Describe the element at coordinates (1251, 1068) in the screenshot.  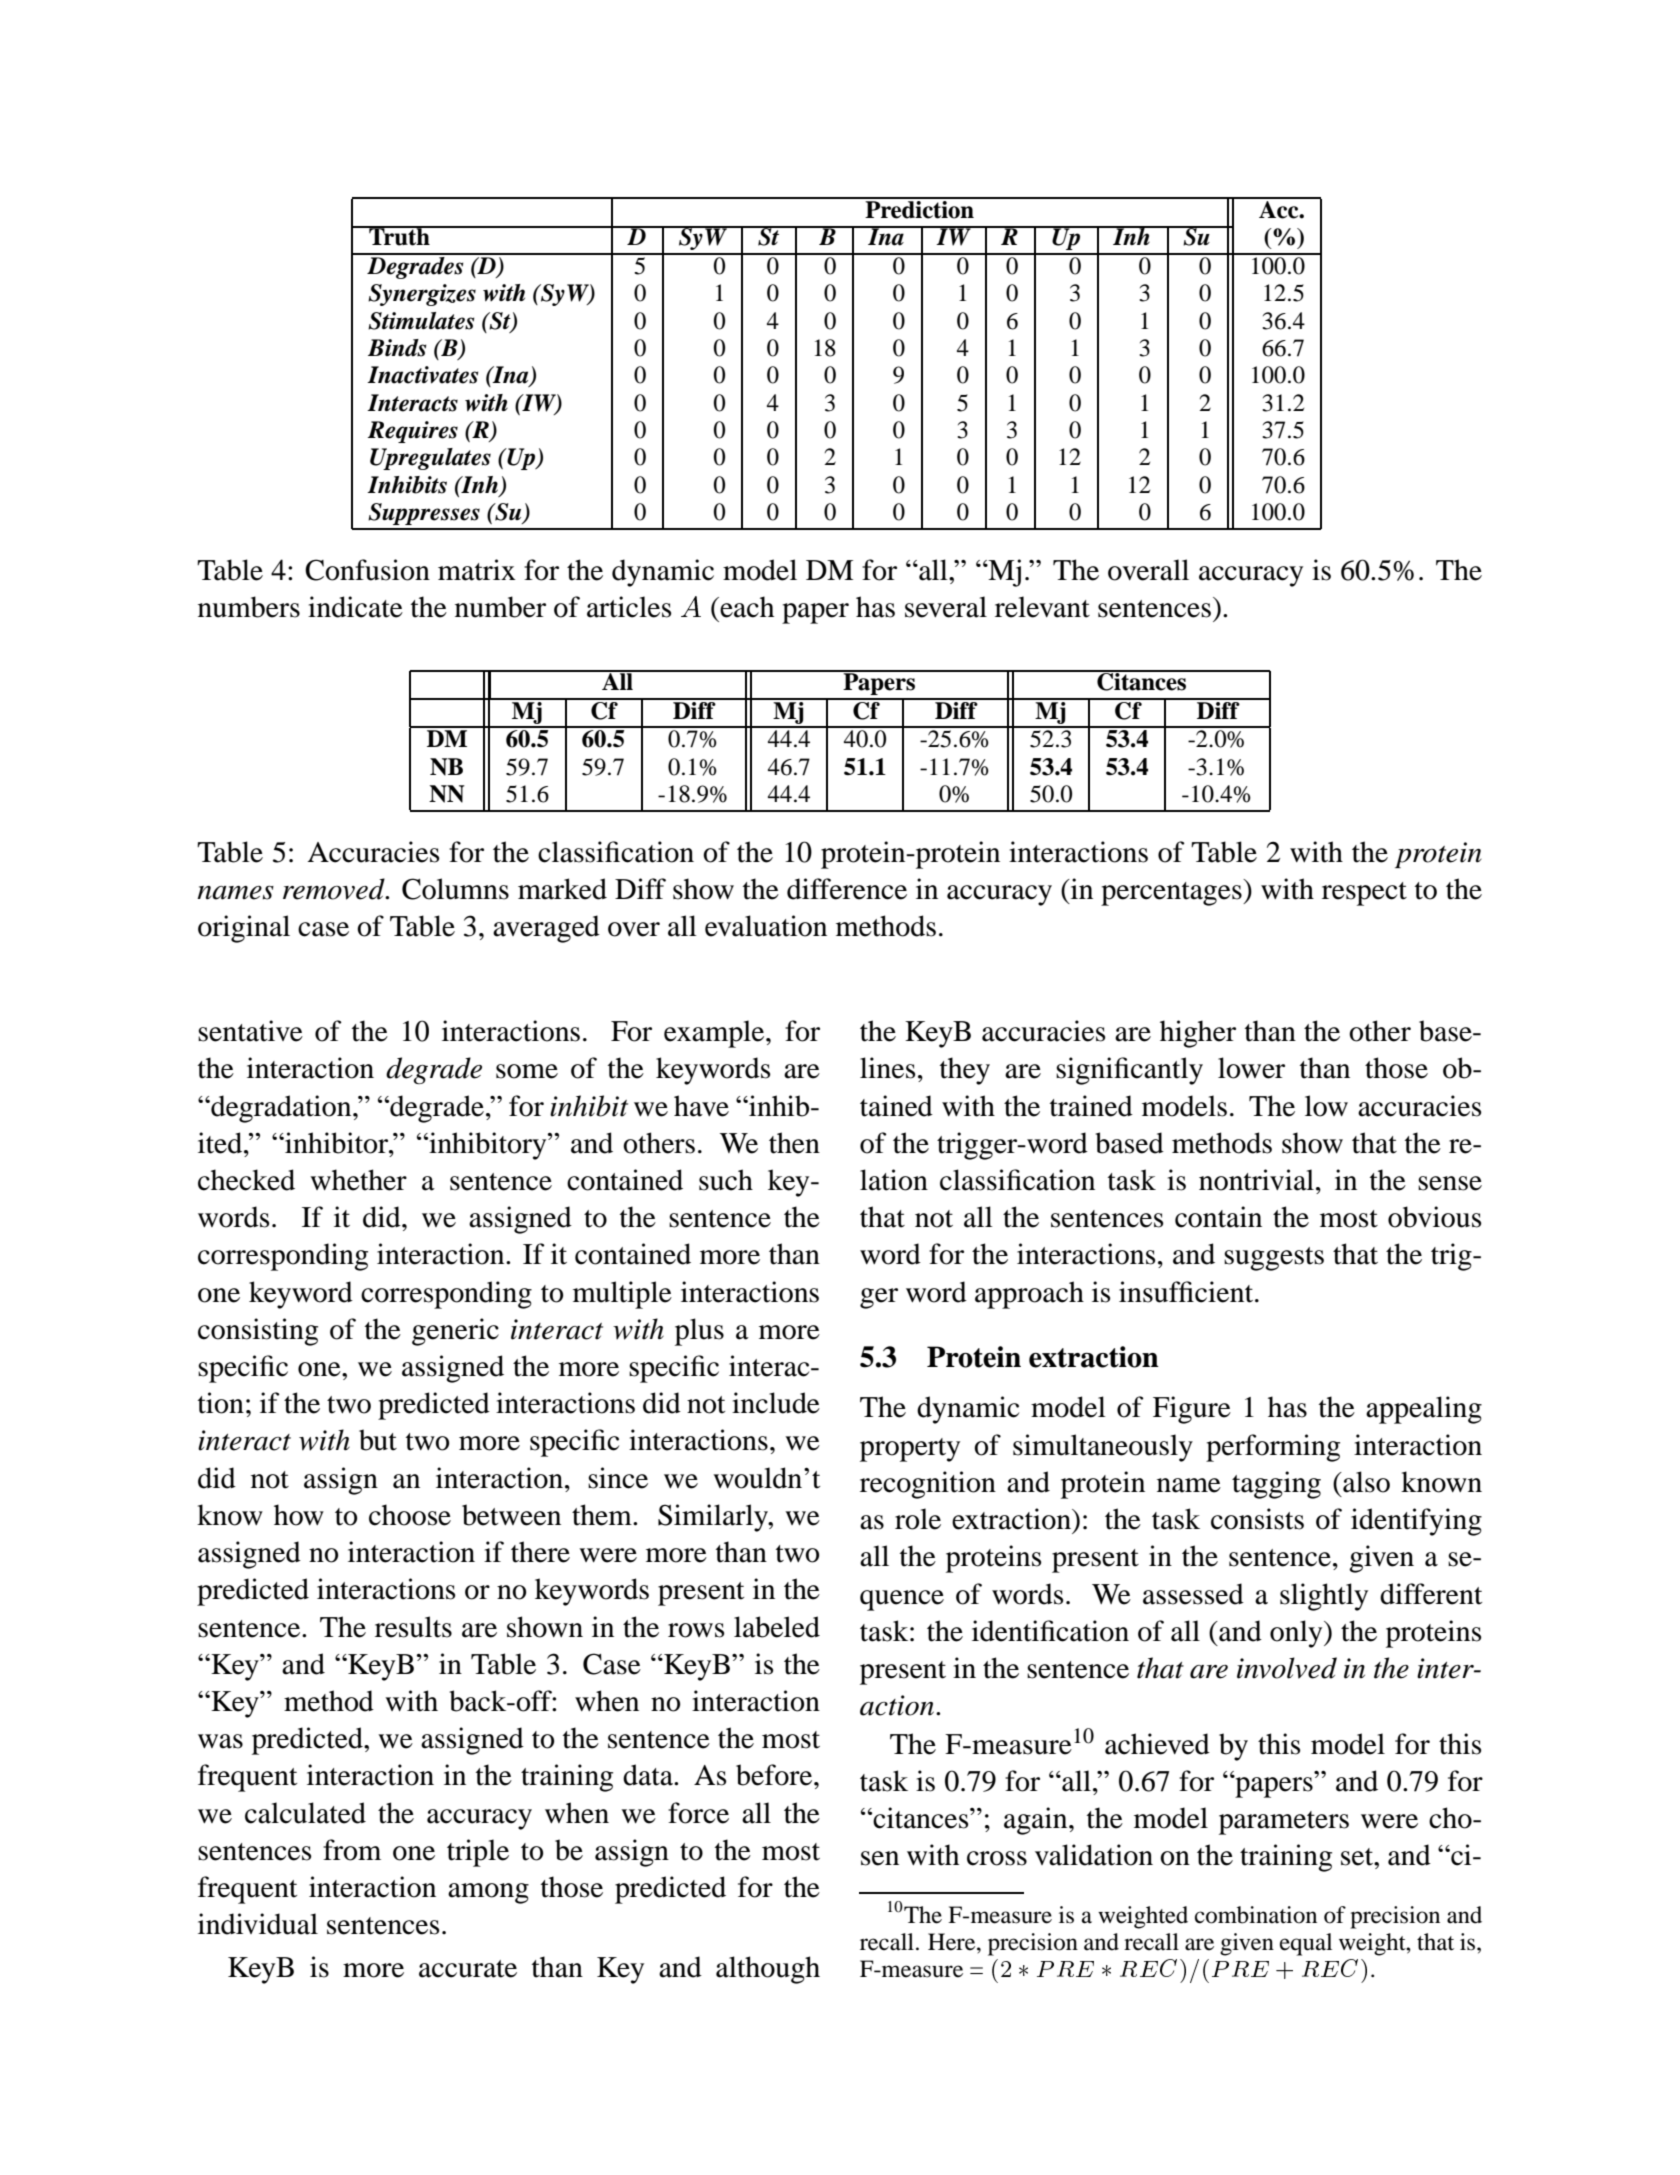
I see `lower` at that location.
